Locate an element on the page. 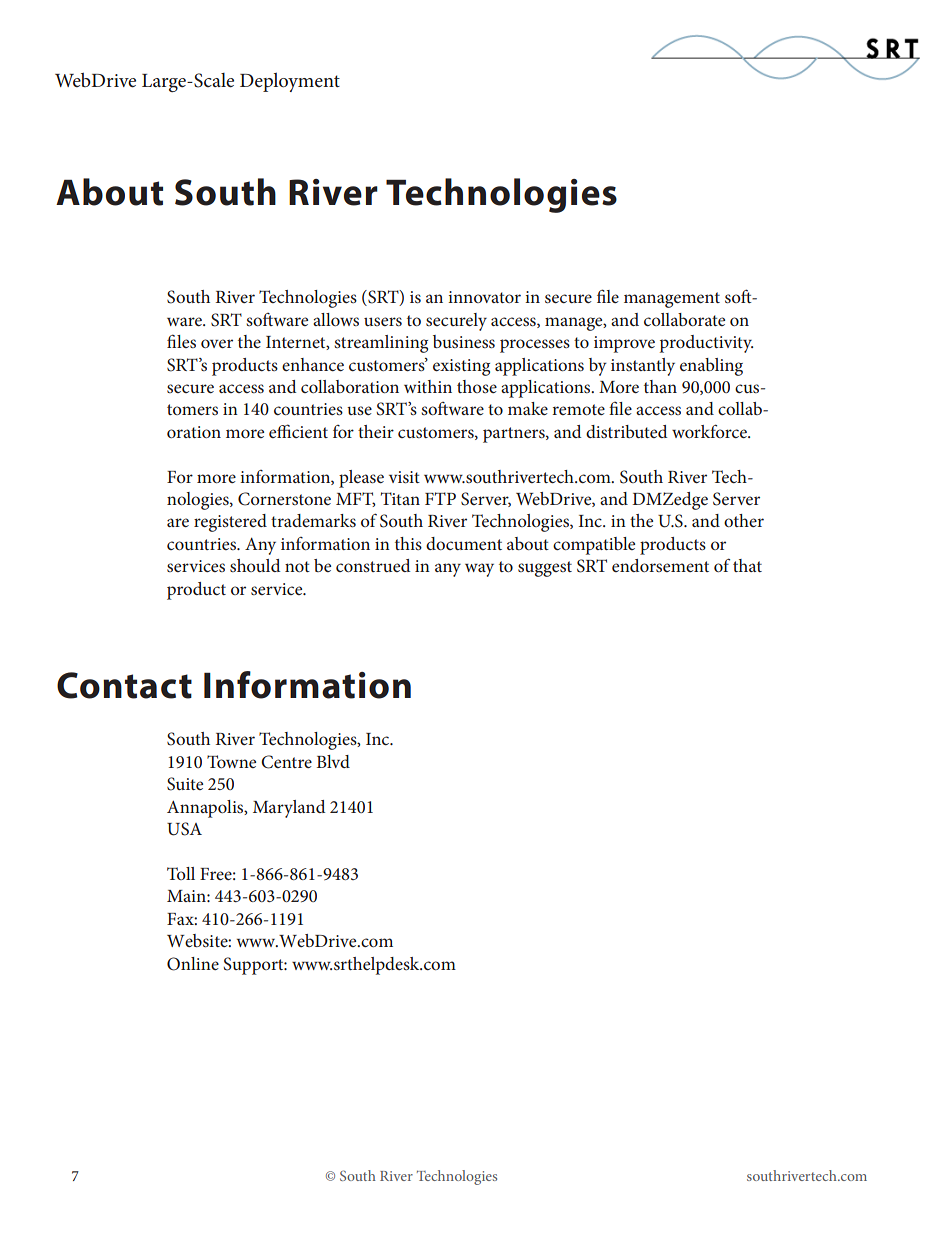  within is located at coordinates (428, 386).
